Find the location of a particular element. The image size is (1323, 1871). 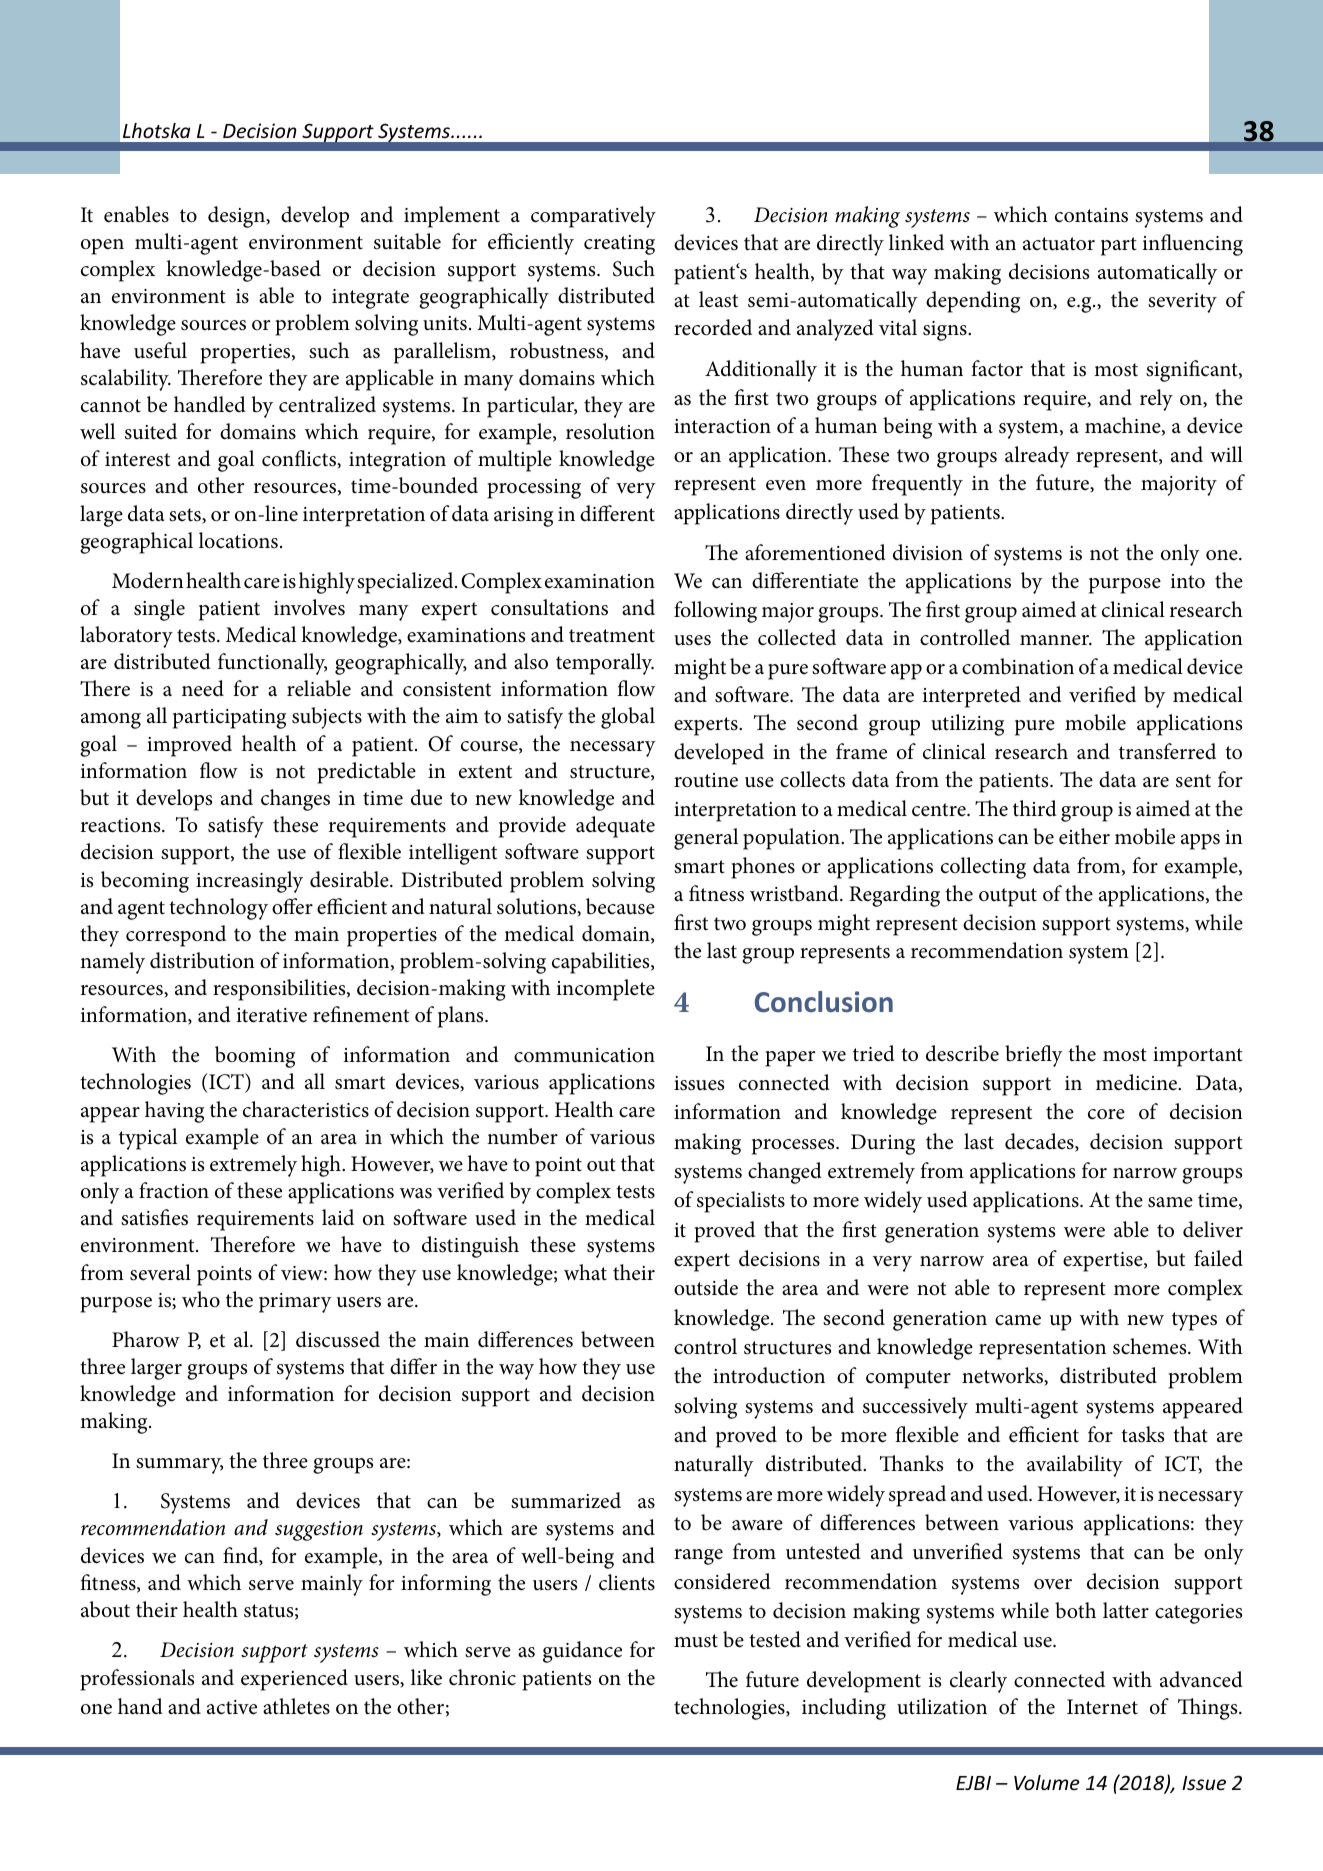

active is located at coordinates (232, 1707).
